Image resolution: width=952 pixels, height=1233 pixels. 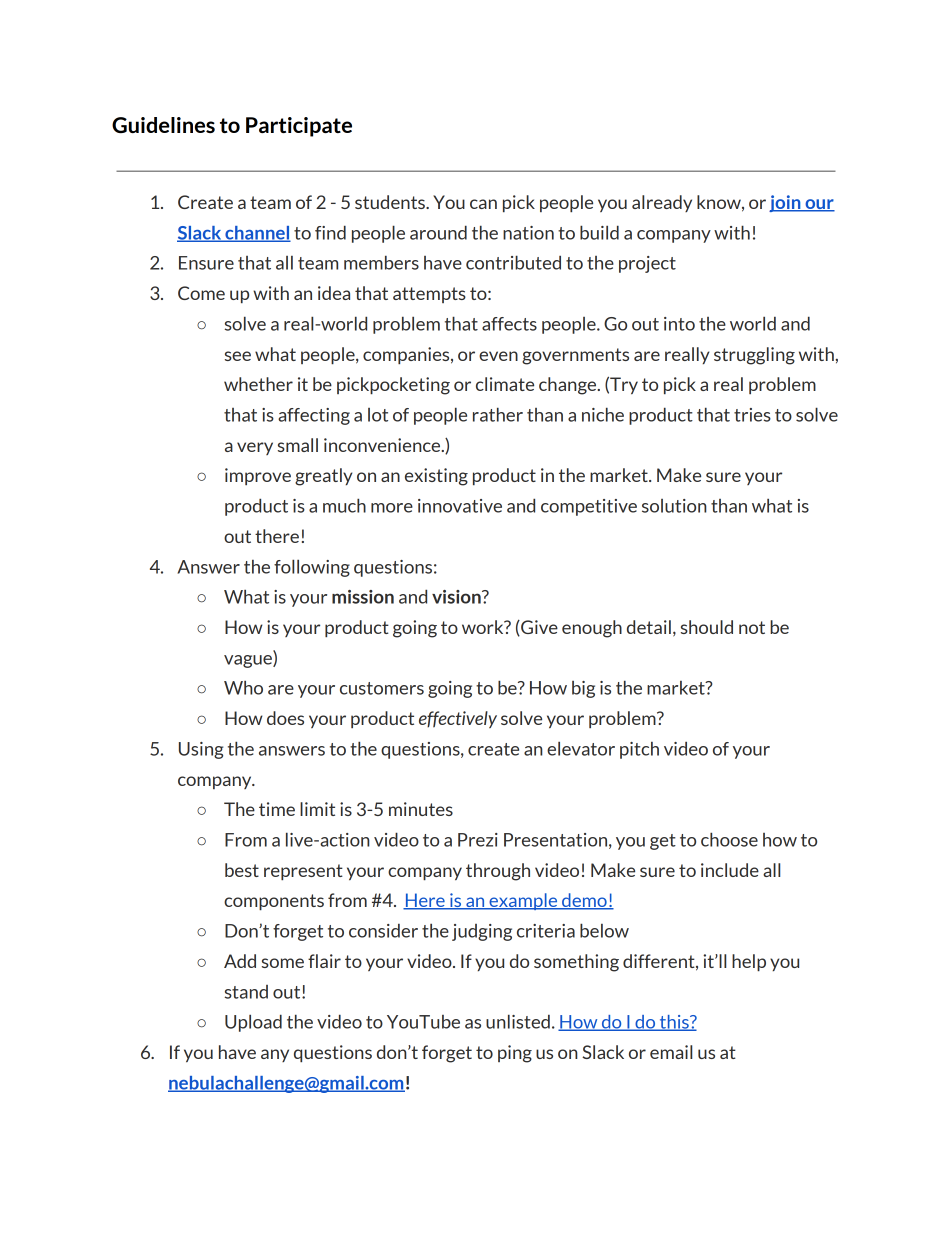 I want to click on see, so click(x=238, y=356).
